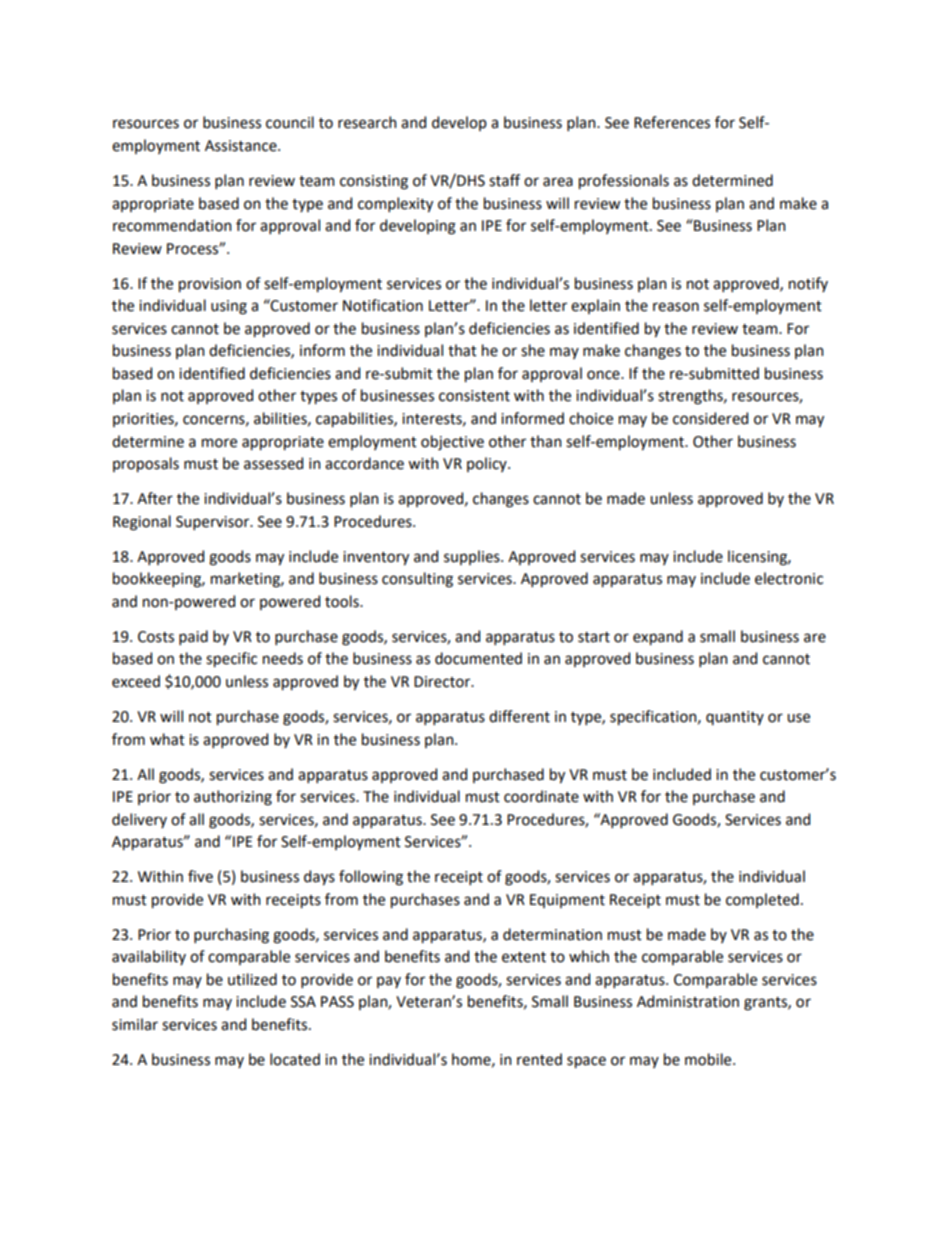  Describe the element at coordinates (672, 122) in the screenshot. I see `References` at that location.
